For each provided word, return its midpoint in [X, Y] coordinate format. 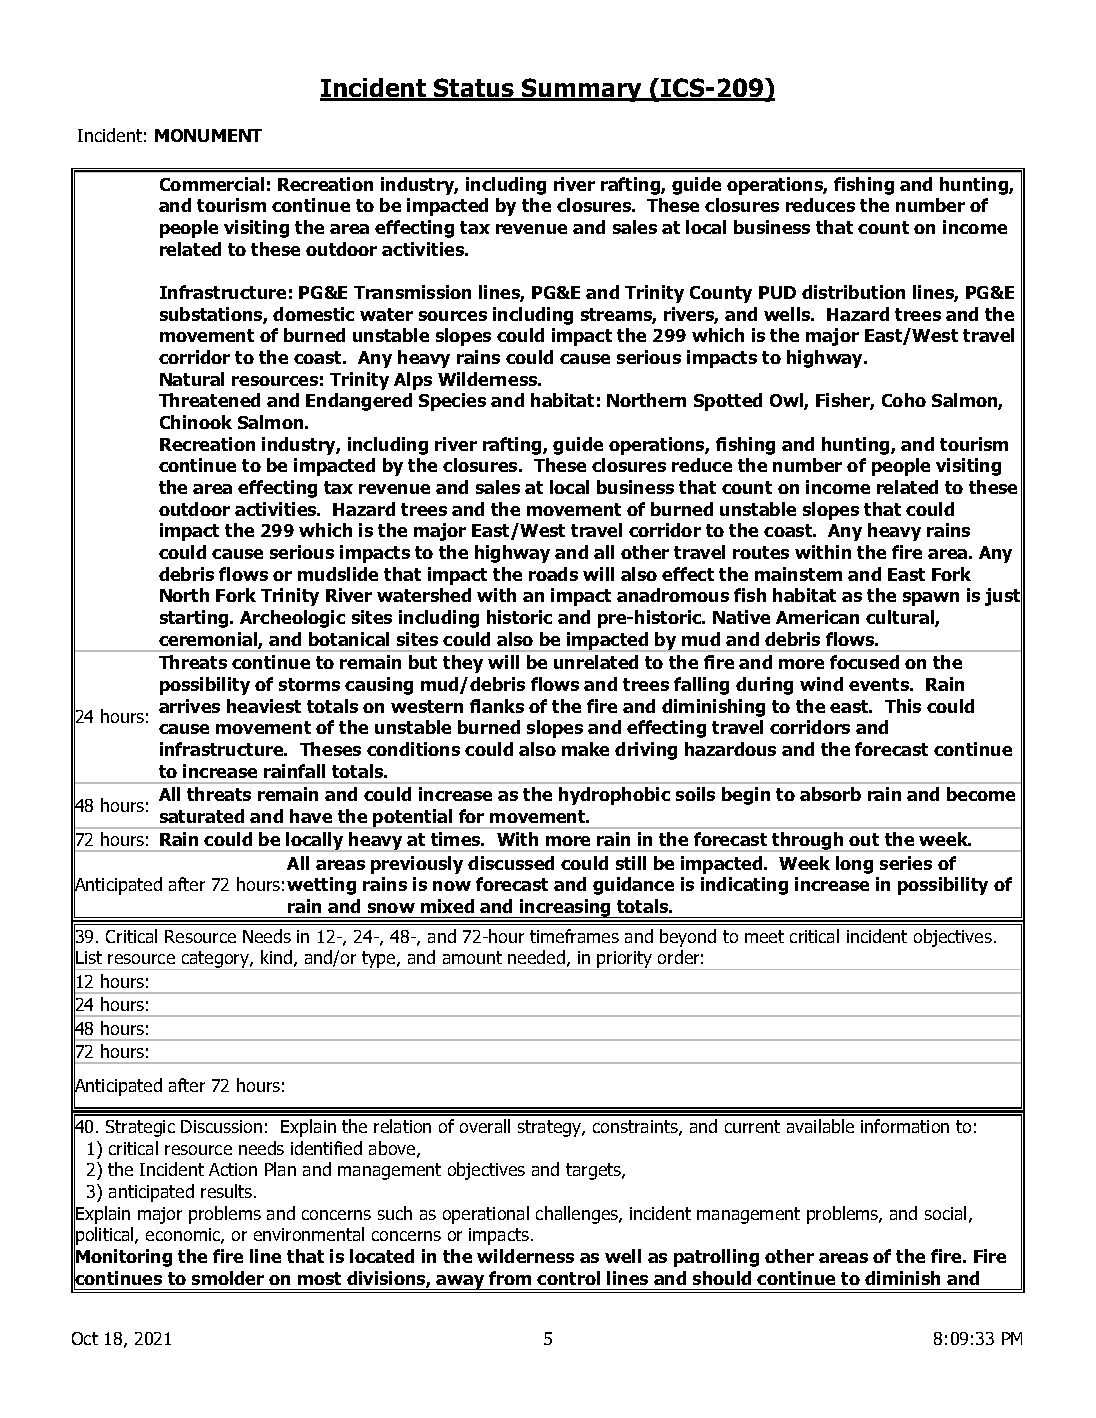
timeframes [574, 936]
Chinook [196, 422]
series [906, 863]
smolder [228, 1278]
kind [276, 957]
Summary [582, 90]
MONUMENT [208, 135]
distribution [853, 292]
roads [553, 574]
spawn [931, 599]
